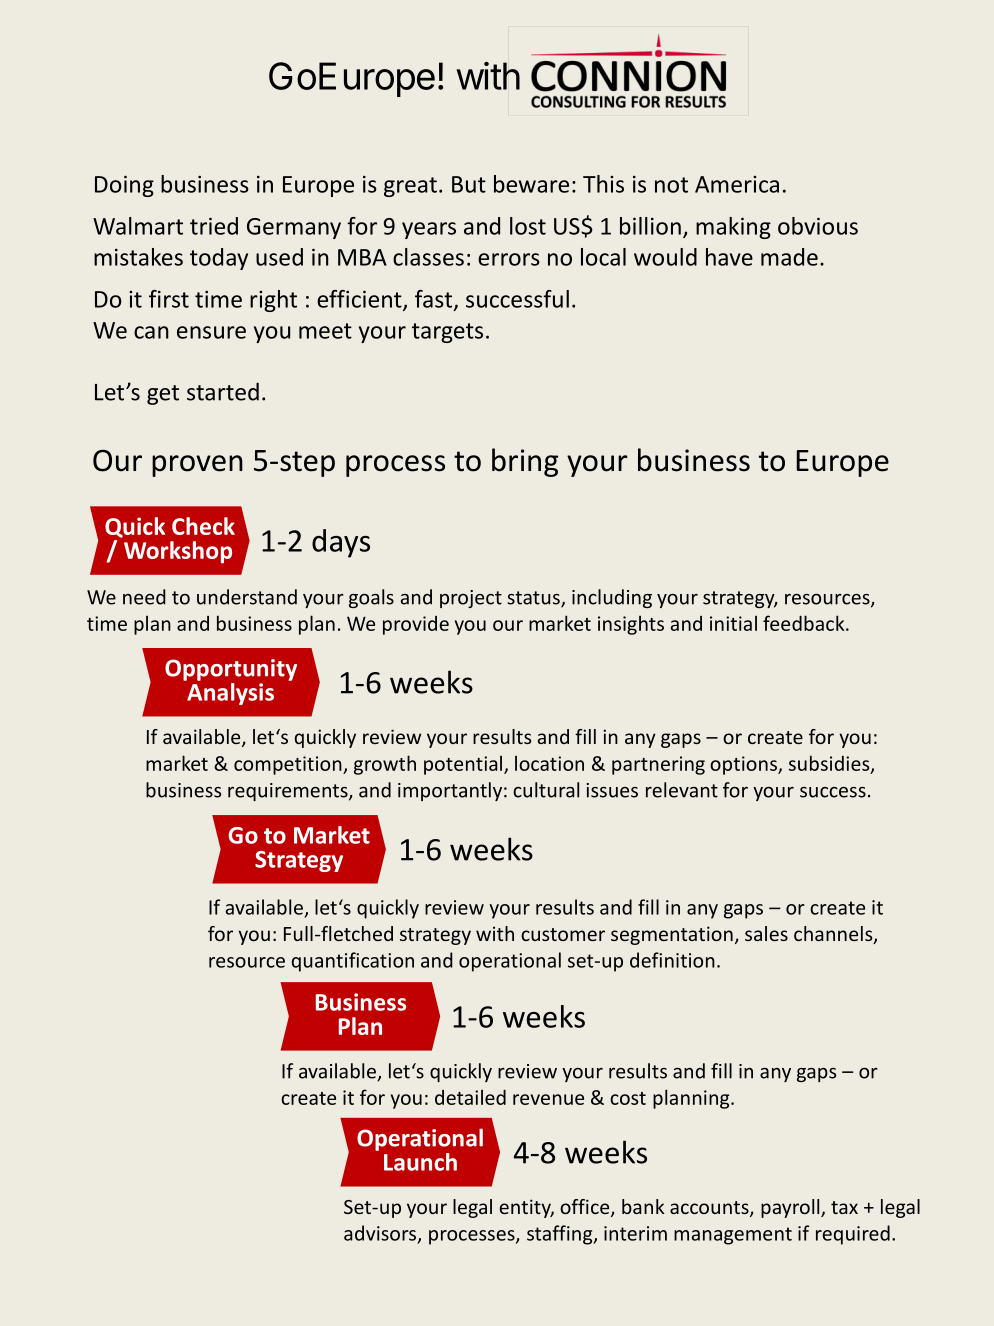 The width and height of the screenshot is (994, 1326). What do you see at coordinates (380, 1233) in the screenshot?
I see `advisors` at bounding box center [380, 1233].
